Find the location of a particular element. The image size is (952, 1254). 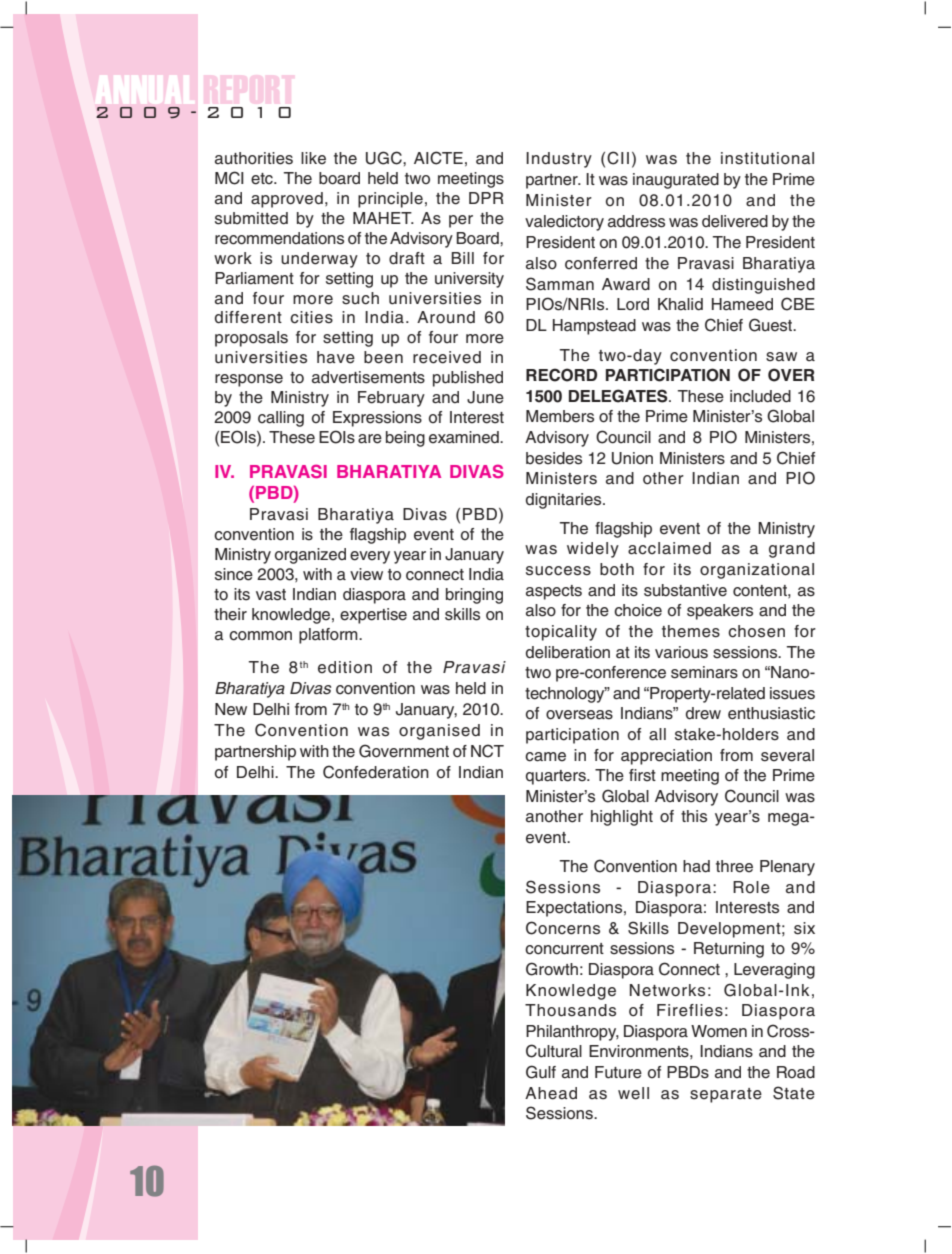

calling is located at coordinates (281, 419).
